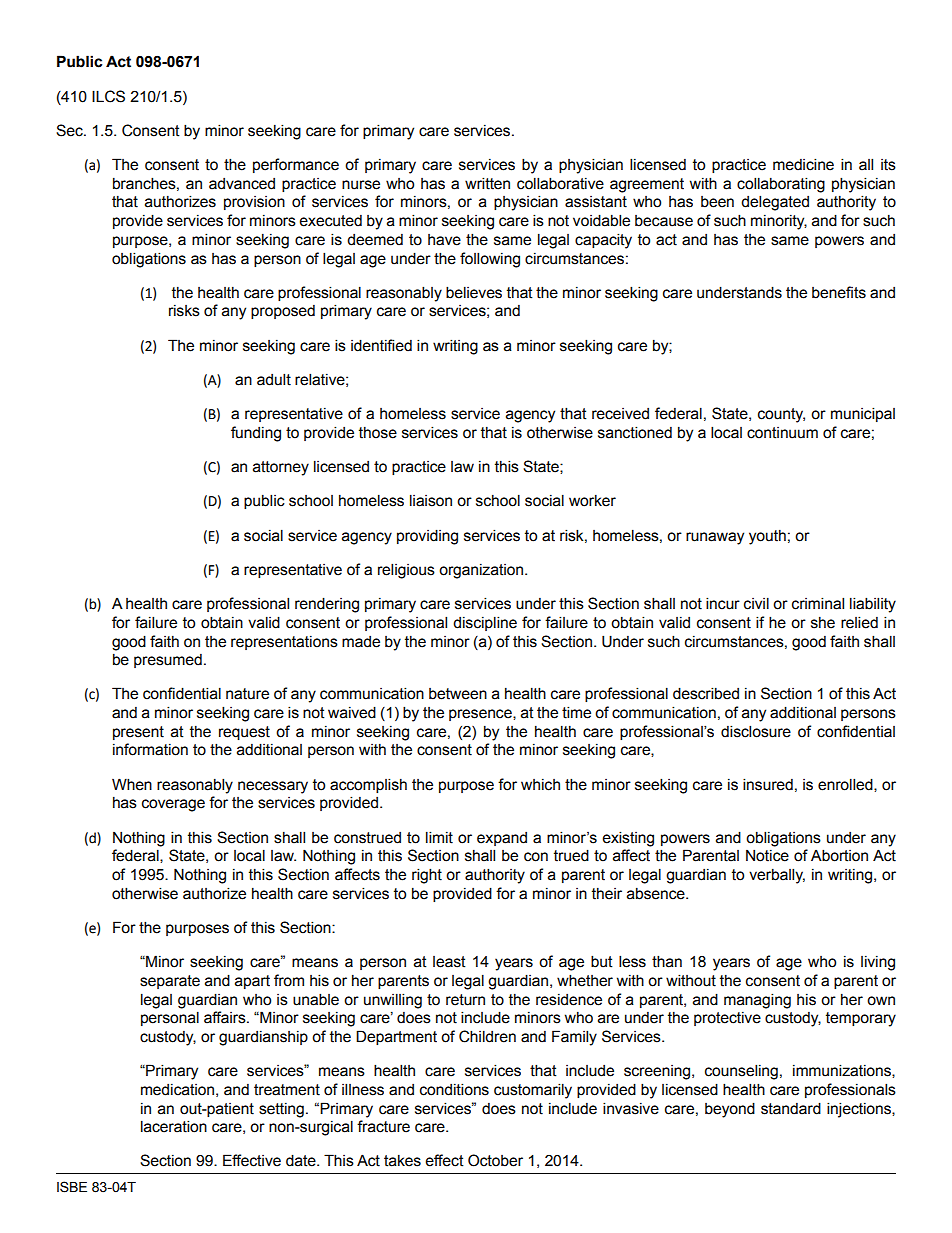 The image size is (952, 1233). What do you see at coordinates (540, 785) in the image?
I see `which` at bounding box center [540, 785].
